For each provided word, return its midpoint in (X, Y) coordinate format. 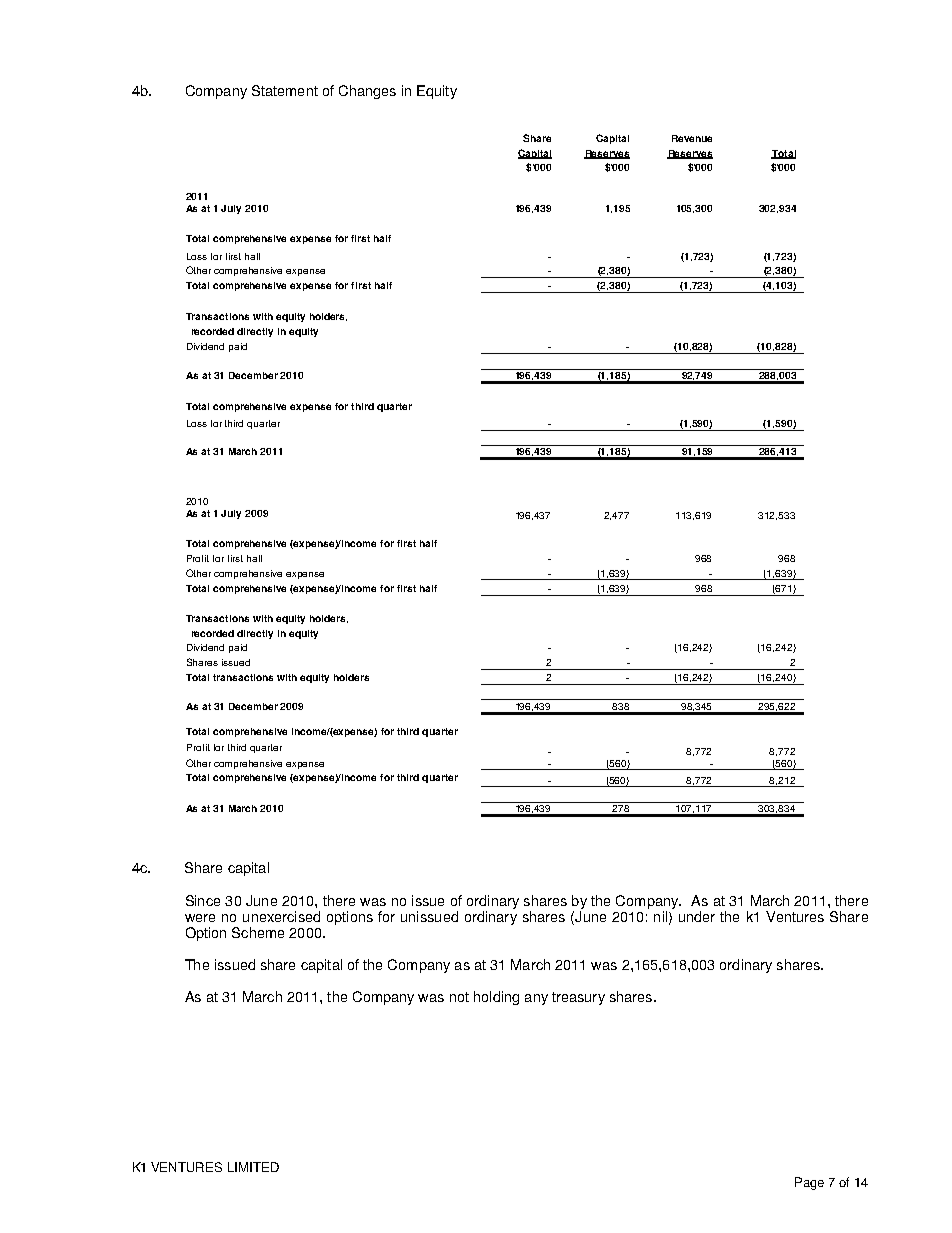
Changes (367, 92)
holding (496, 998)
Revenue (692, 138)
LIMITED (253, 1167)
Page (809, 1183)
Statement (285, 90)
